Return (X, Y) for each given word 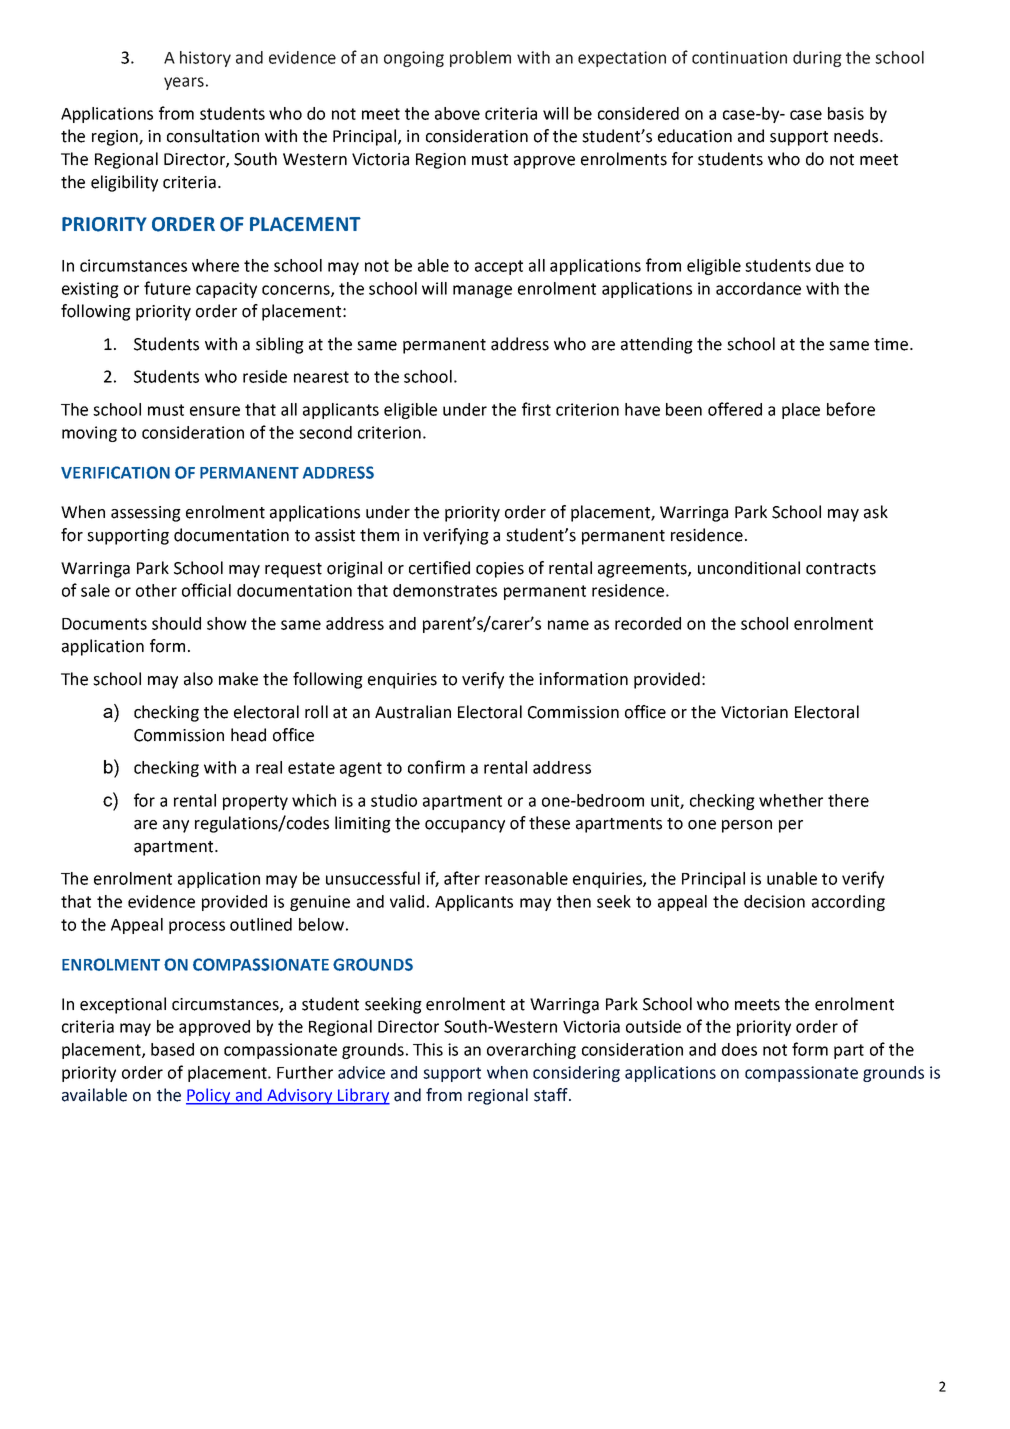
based (172, 1049)
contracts (841, 569)
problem (480, 59)
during (817, 59)
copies (500, 570)
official (206, 590)
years (184, 83)
